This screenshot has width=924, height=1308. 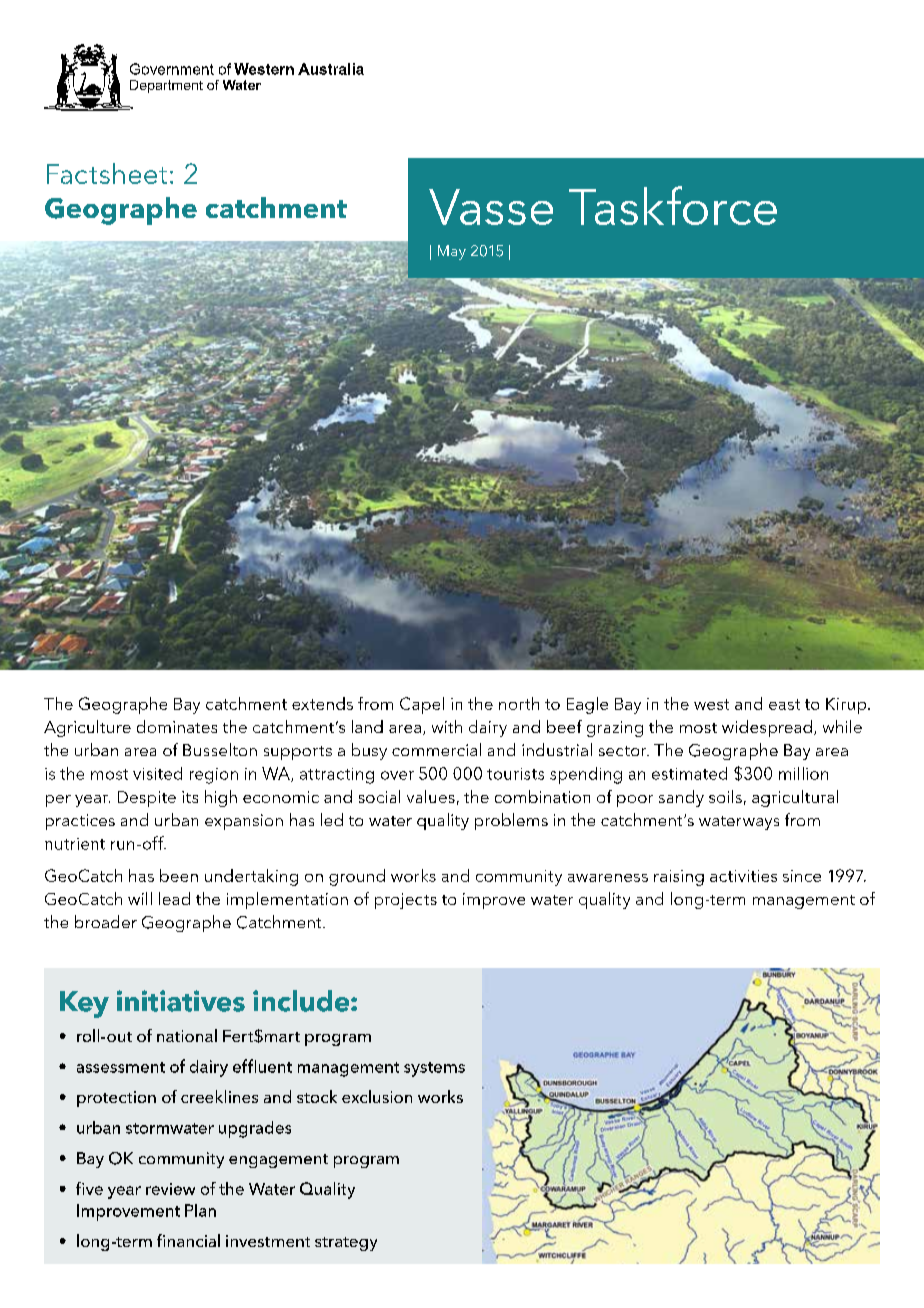 I want to click on been, so click(x=179, y=875).
